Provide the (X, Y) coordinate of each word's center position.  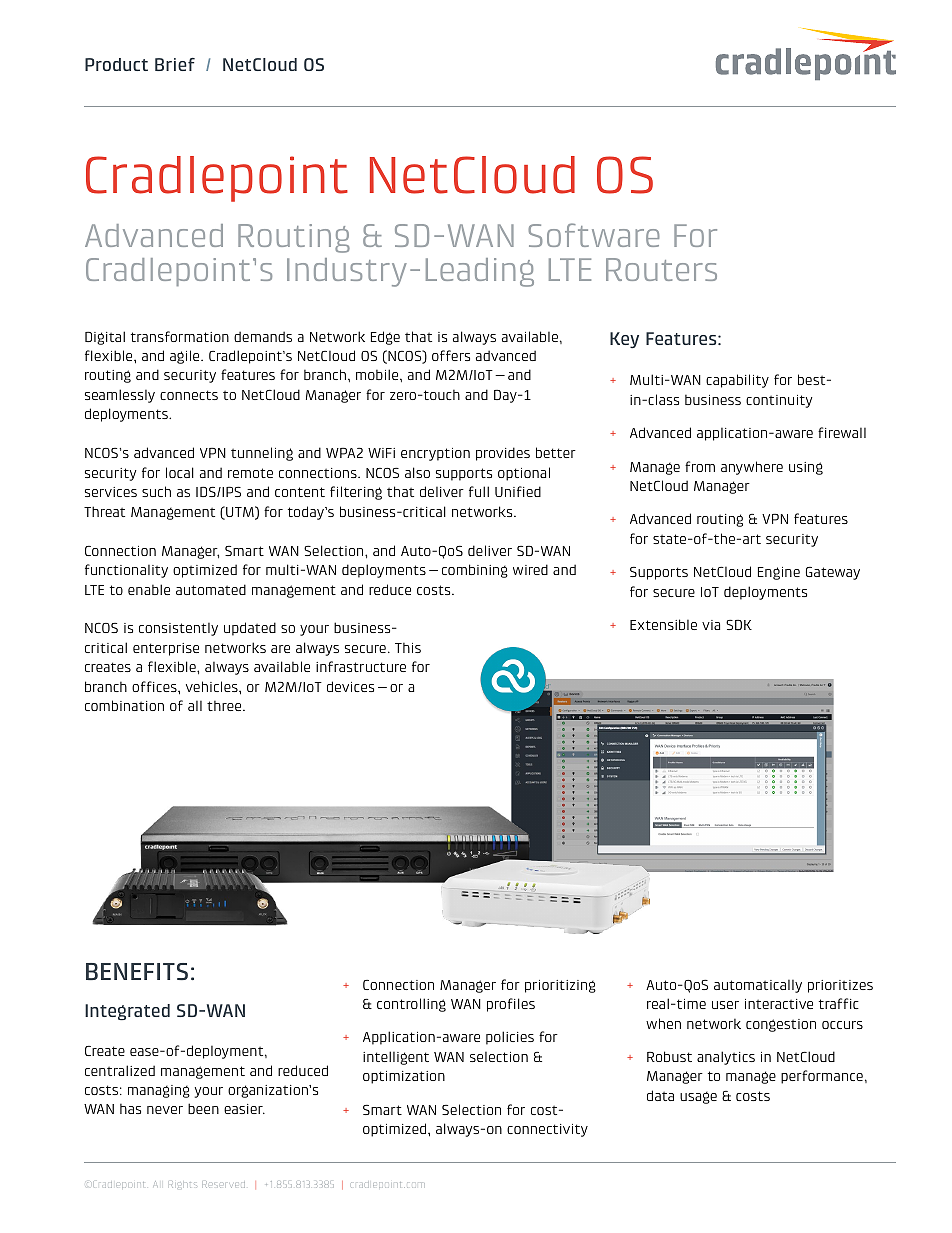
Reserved (223, 1184)
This (408, 647)
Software (594, 235)
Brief (175, 64)
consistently (178, 629)
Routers (661, 269)
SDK (739, 625)
